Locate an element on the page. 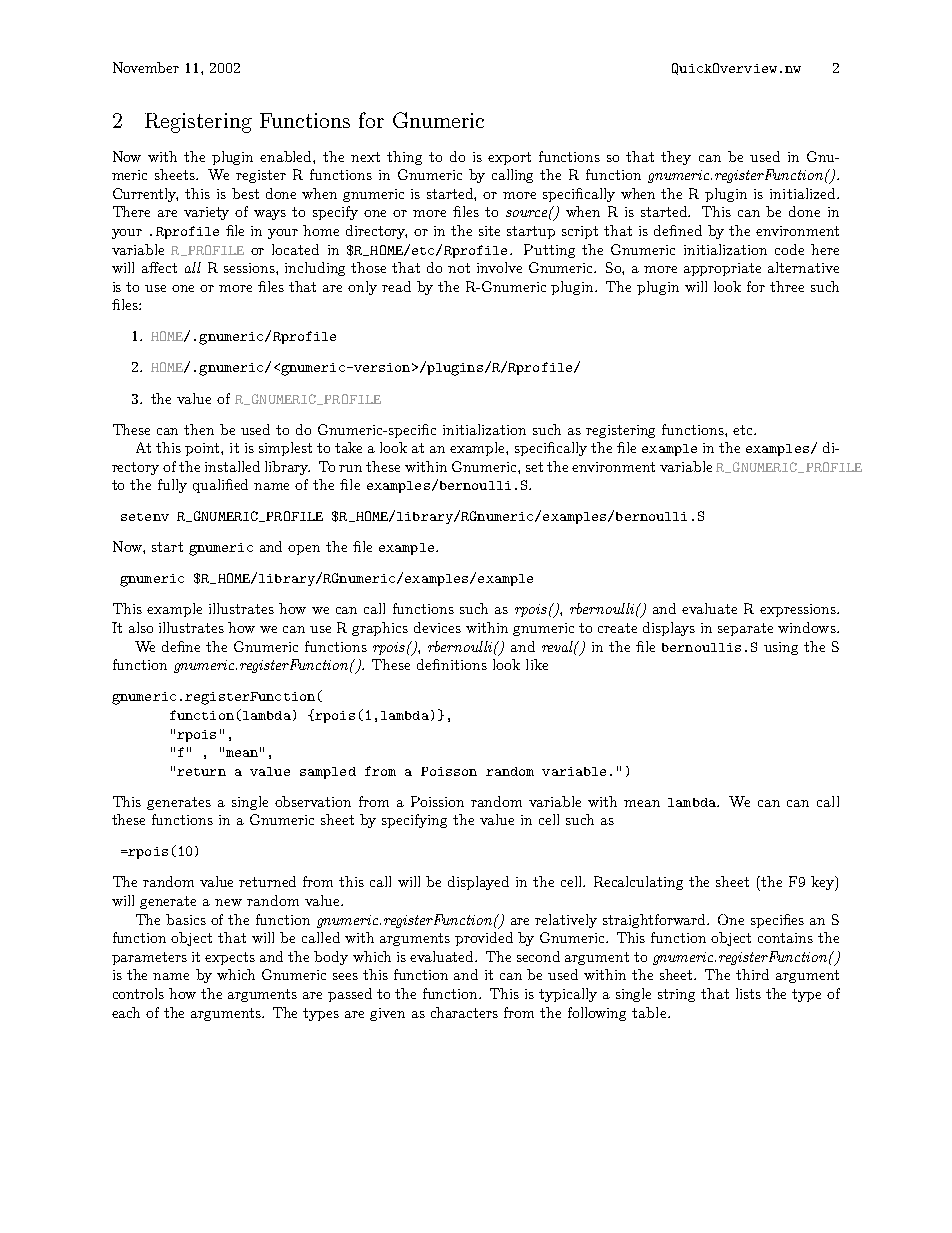  setenv is located at coordinates (145, 517).
